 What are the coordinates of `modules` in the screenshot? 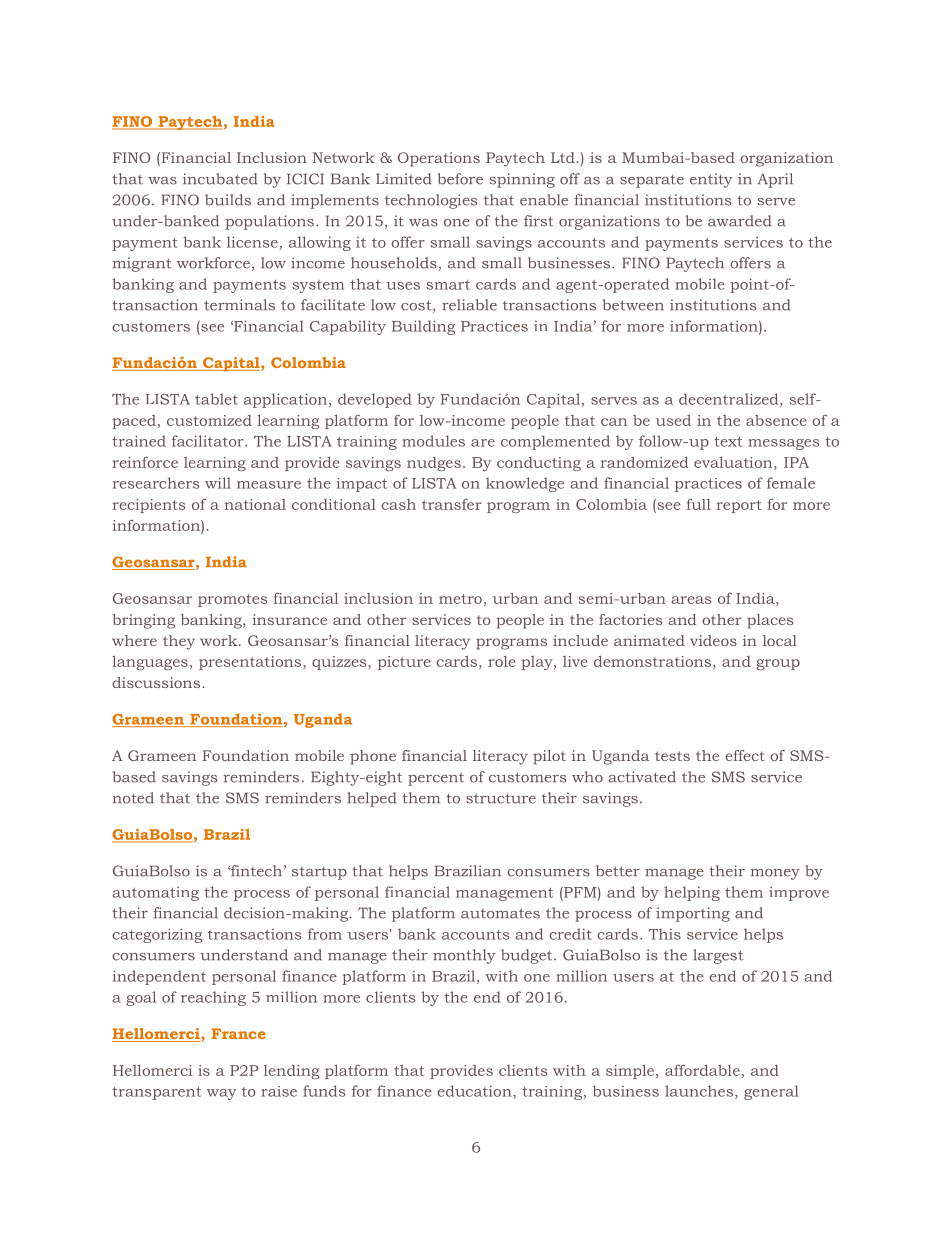 It's located at (433, 441).
